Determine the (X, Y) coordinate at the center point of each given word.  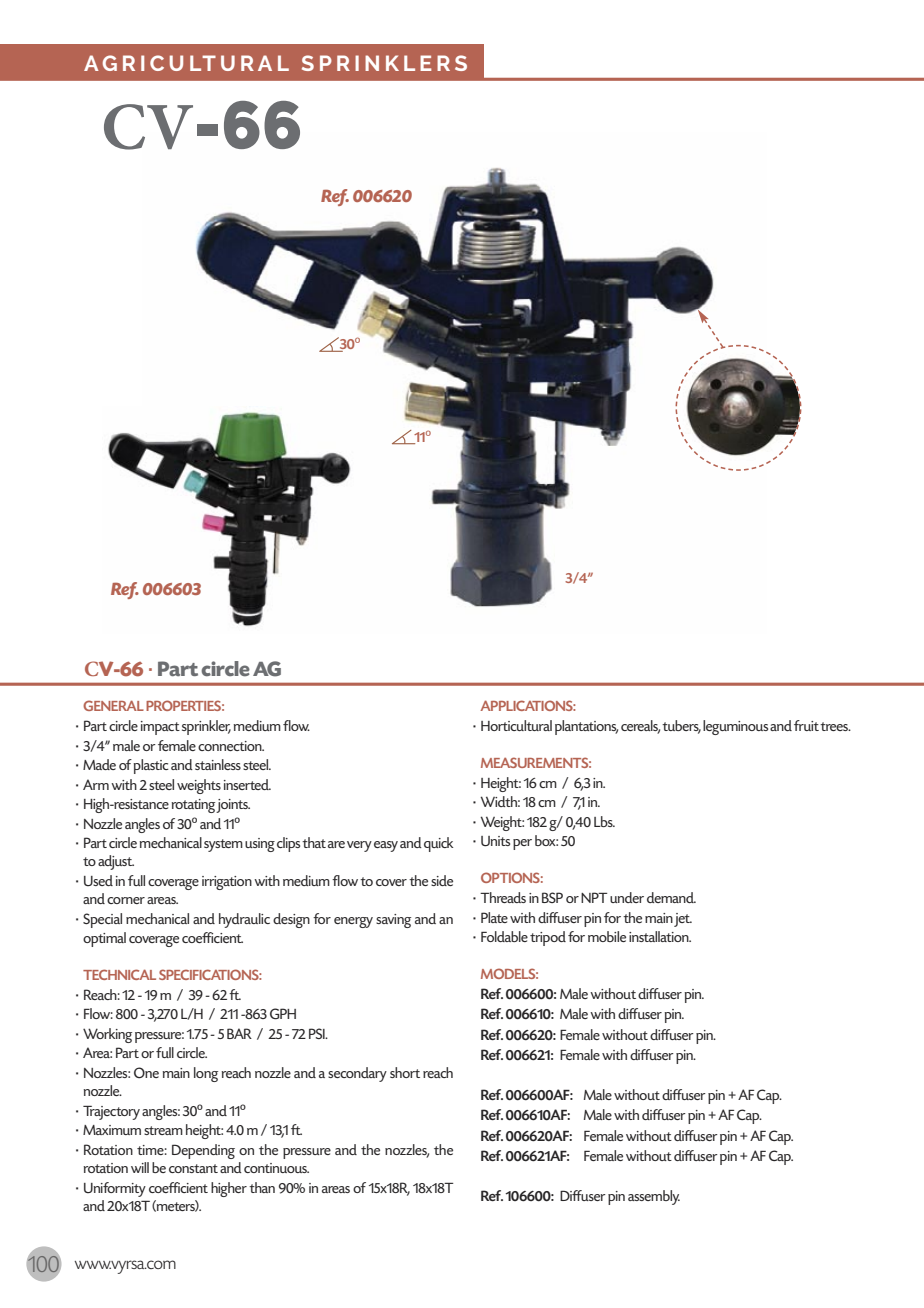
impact (160, 728)
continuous (276, 1168)
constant (193, 1168)
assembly (654, 1197)
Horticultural (516, 725)
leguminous (735, 727)
